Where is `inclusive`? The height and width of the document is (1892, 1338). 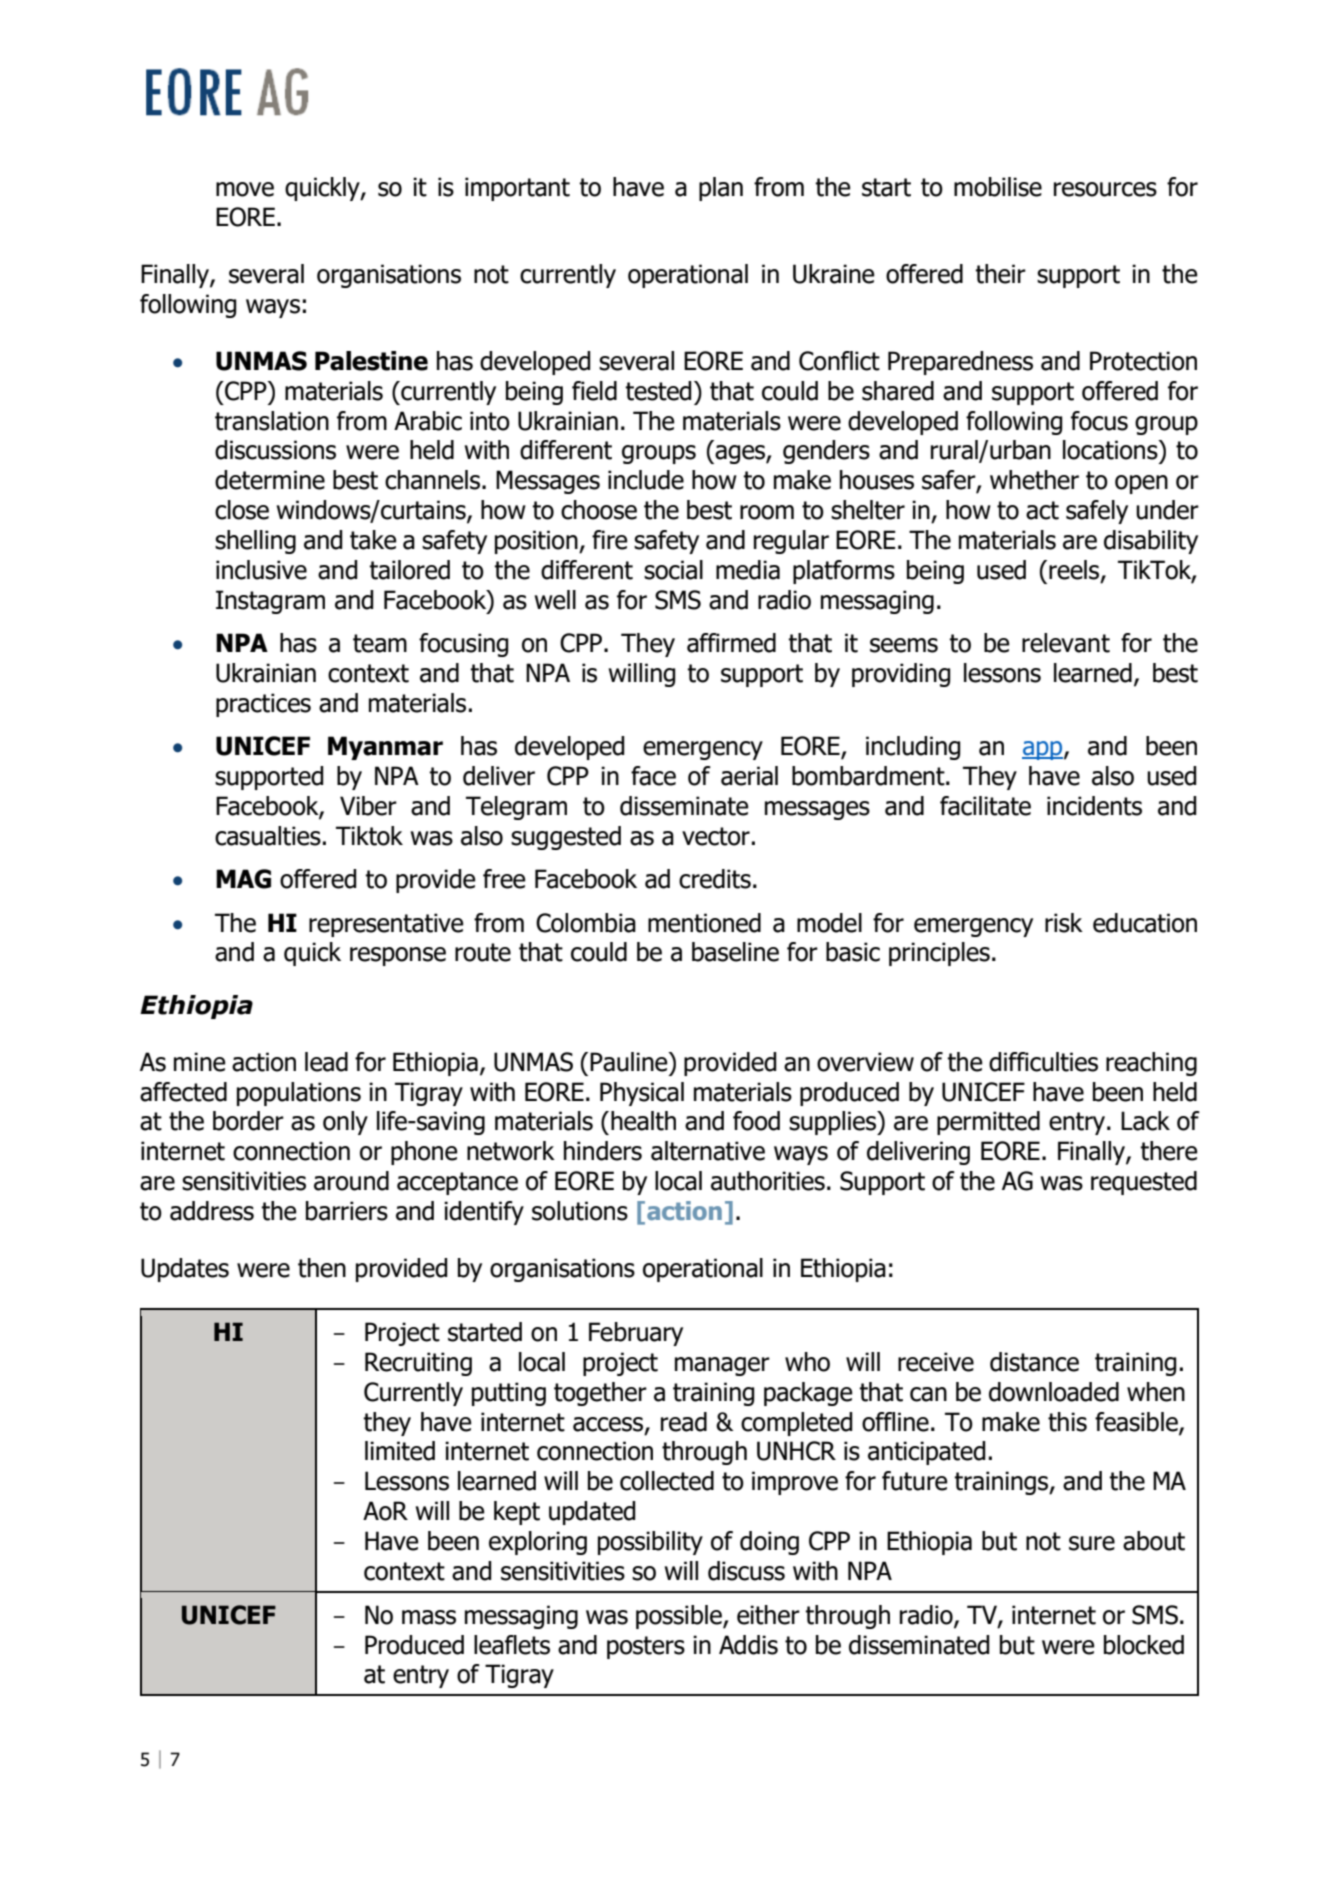 inclusive is located at coordinates (261, 570).
